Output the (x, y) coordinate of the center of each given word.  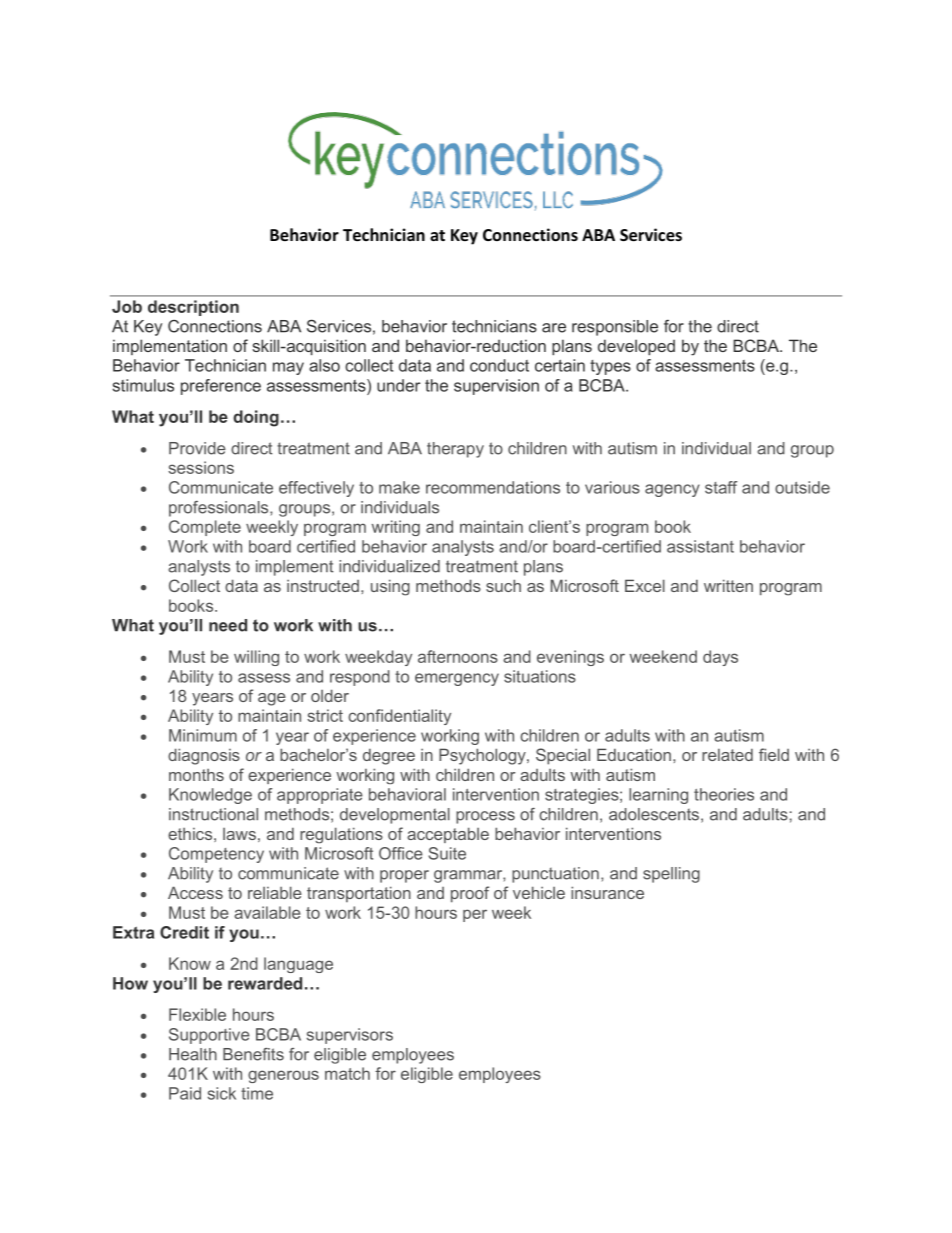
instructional (213, 814)
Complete (205, 528)
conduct (499, 365)
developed (636, 347)
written (728, 585)
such (503, 585)
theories (724, 794)
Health (193, 1054)
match (347, 1073)
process (485, 817)
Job (127, 306)
